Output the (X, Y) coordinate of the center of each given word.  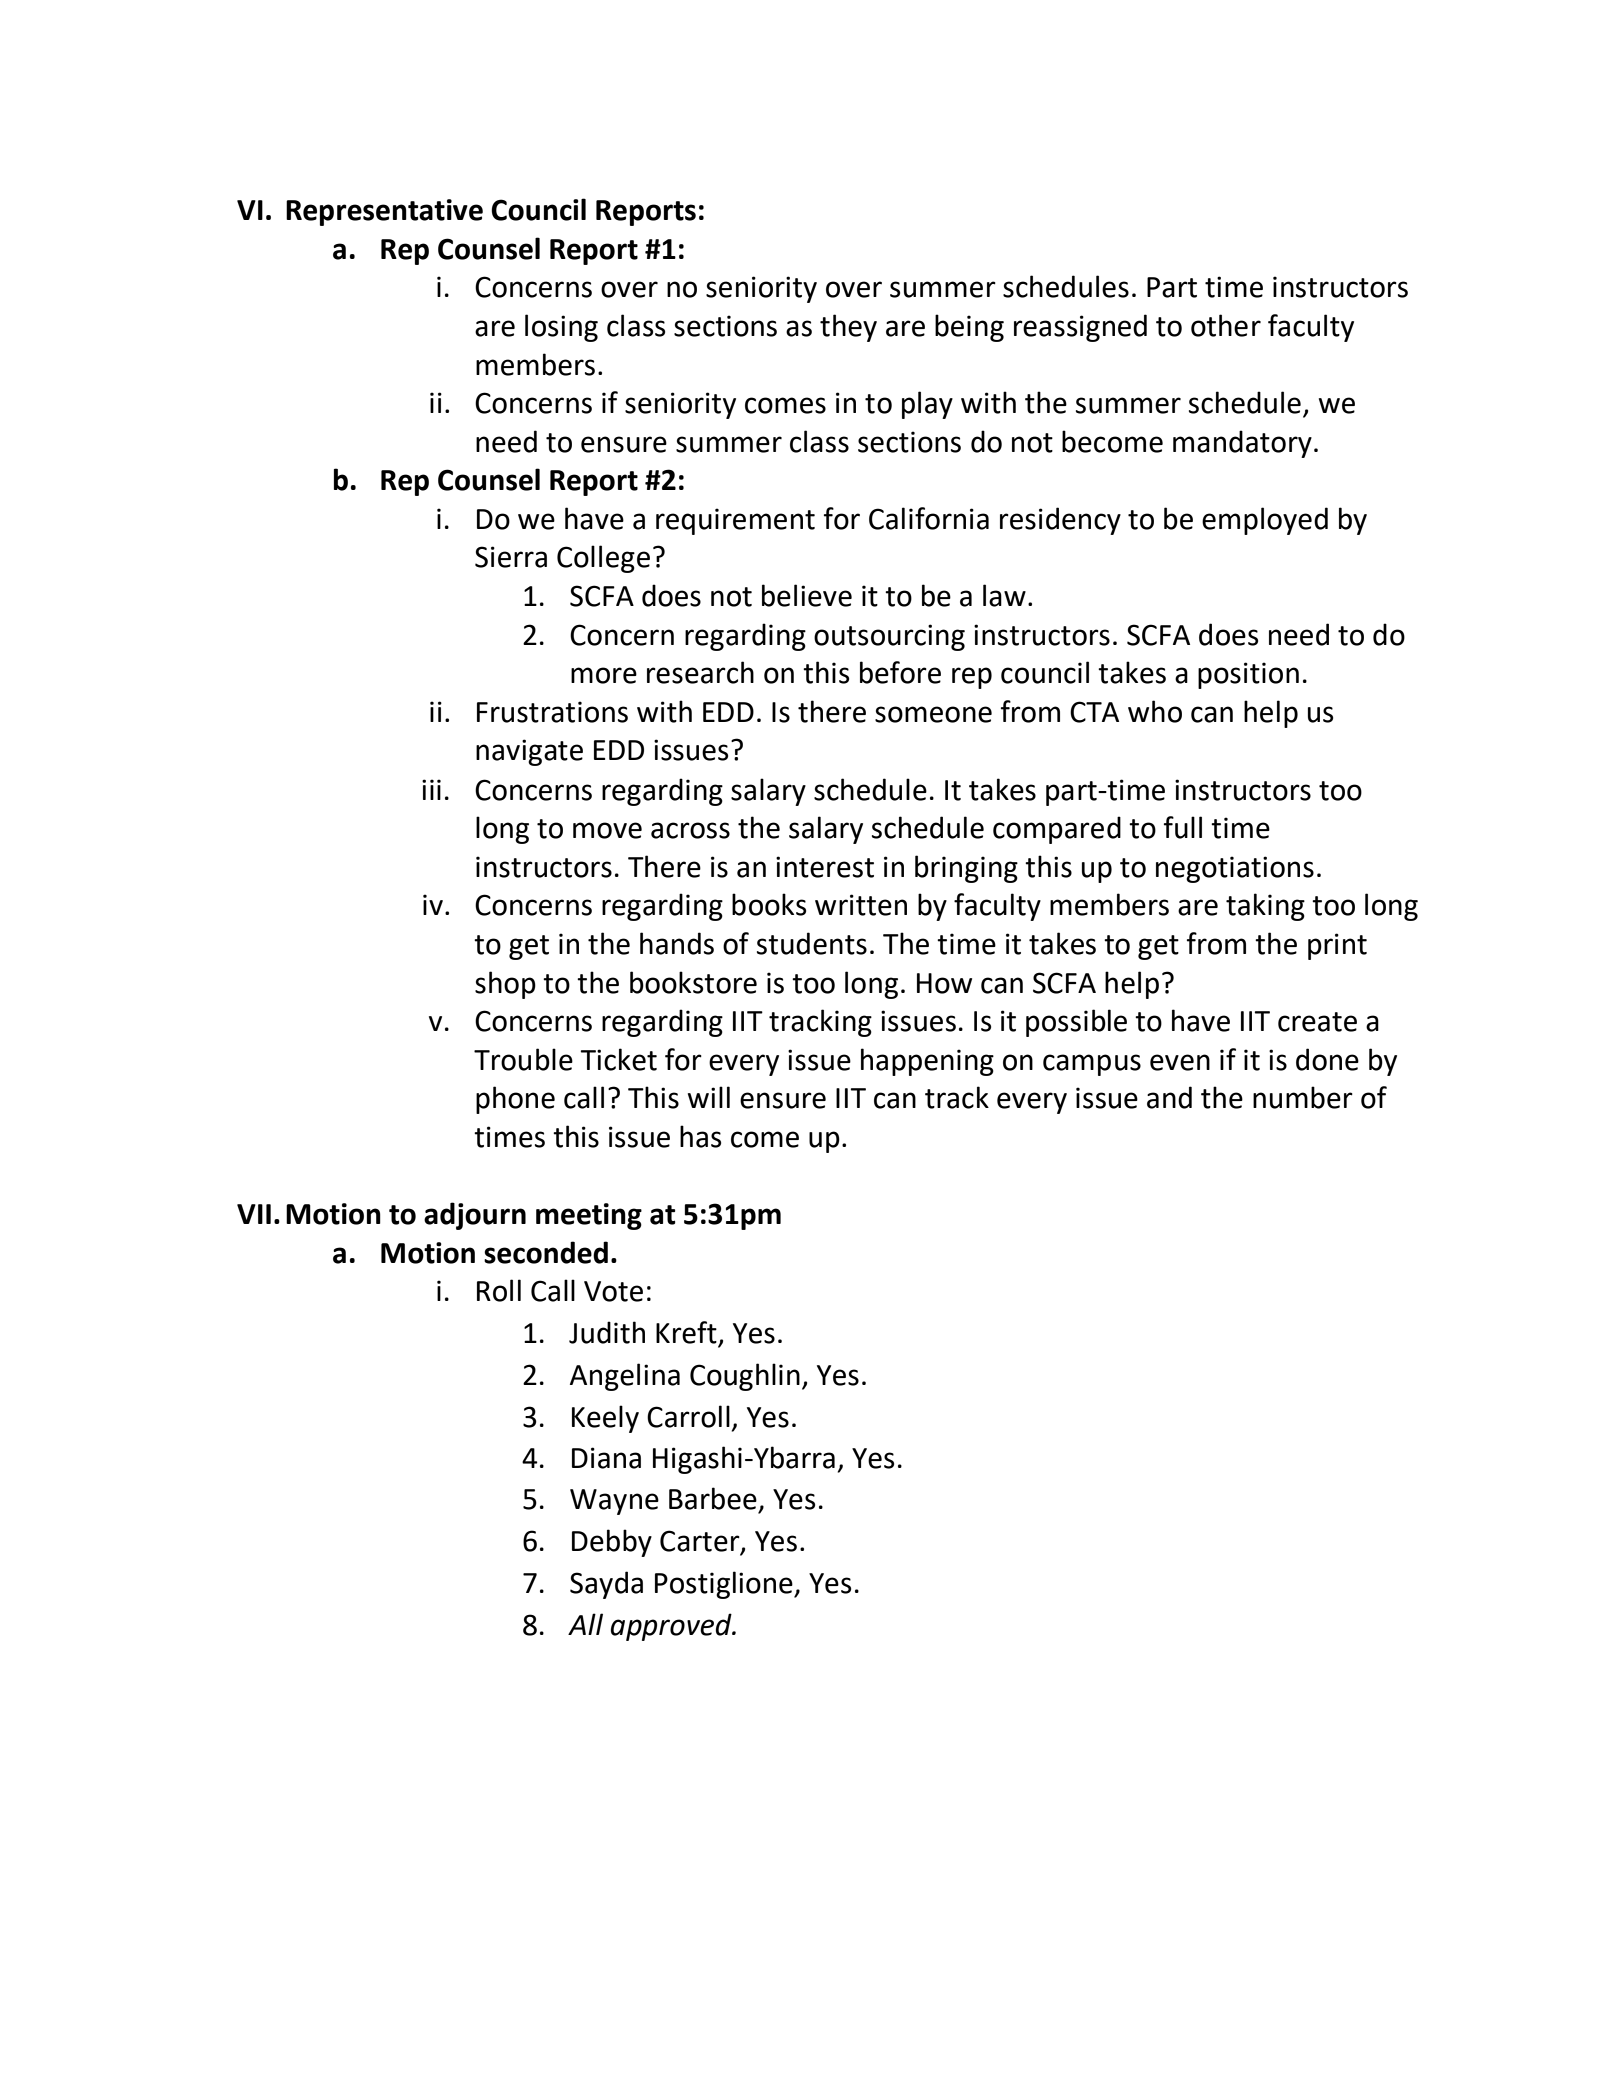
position (1248, 675)
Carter (701, 1542)
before (900, 672)
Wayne (614, 1502)
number (1303, 1097)
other (1226, 325)
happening (927, 1062)
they (848, 328)
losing (561, 328)
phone (515, 1100)
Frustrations (552, 712)
